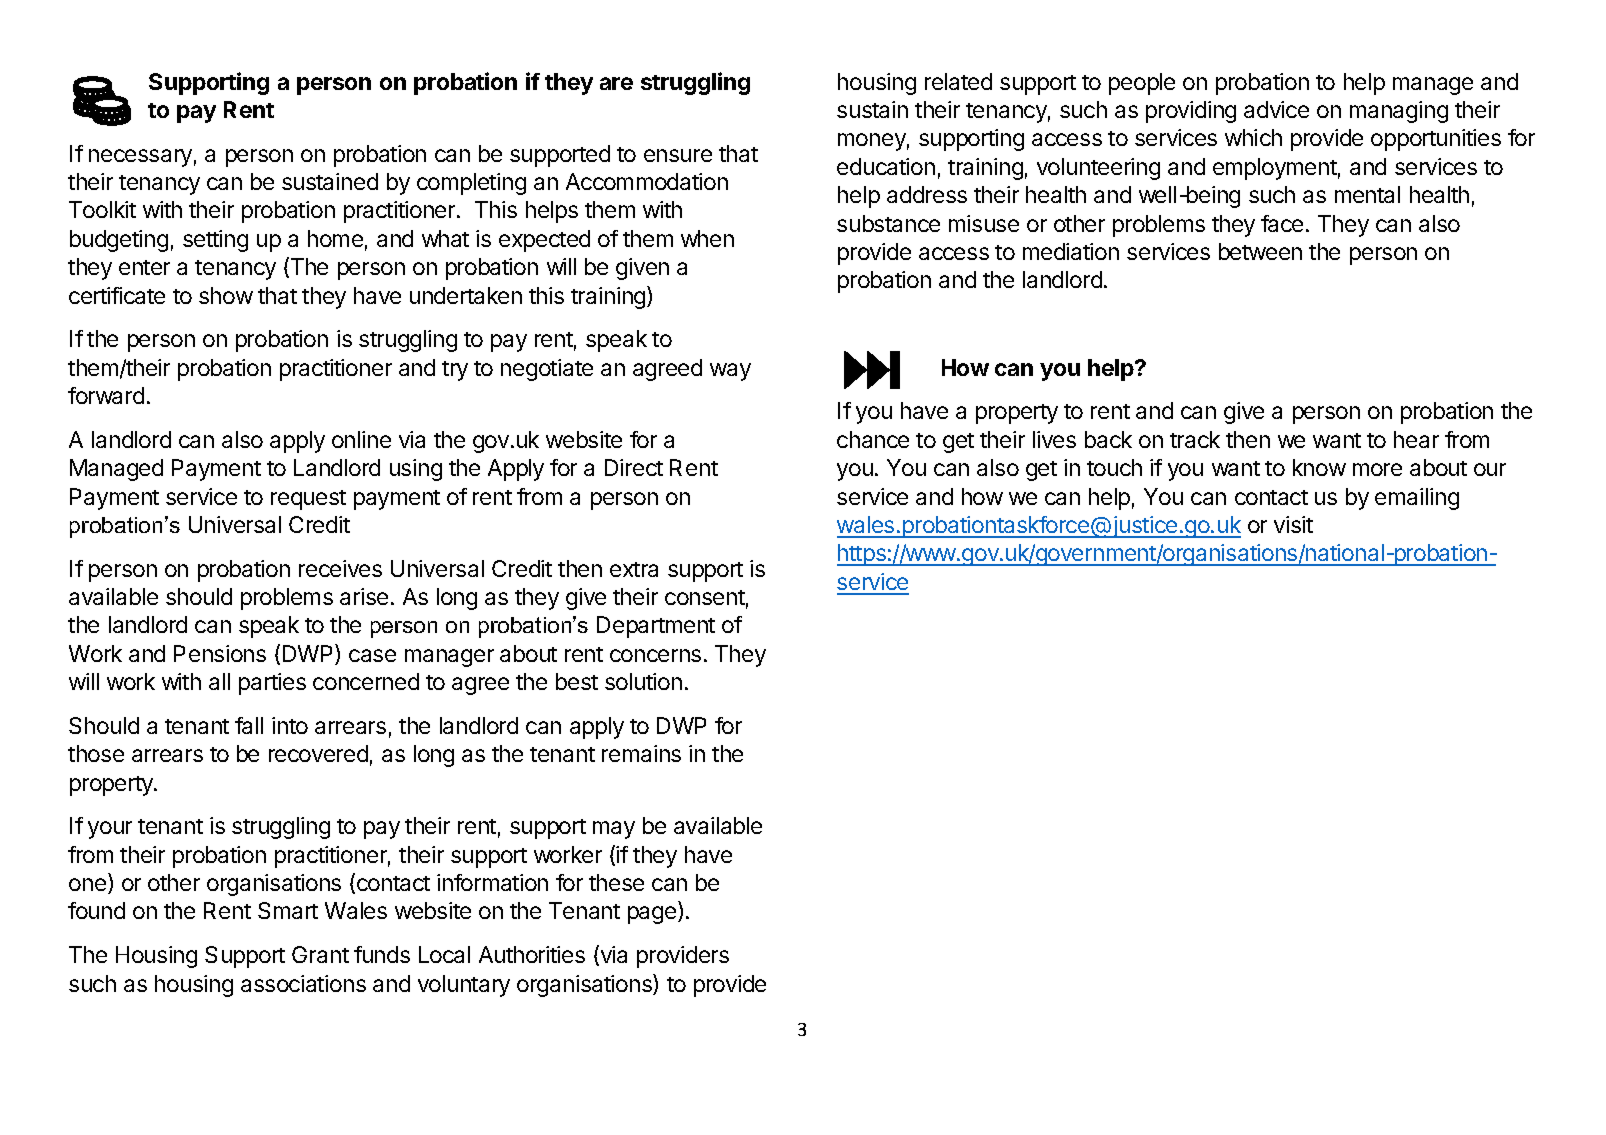 The width and height of the screenshot is (1606, 1135). What do you see at coordinates (643, 681) in the screenshot?
I see `solution` at bounding box center [643, 681].
